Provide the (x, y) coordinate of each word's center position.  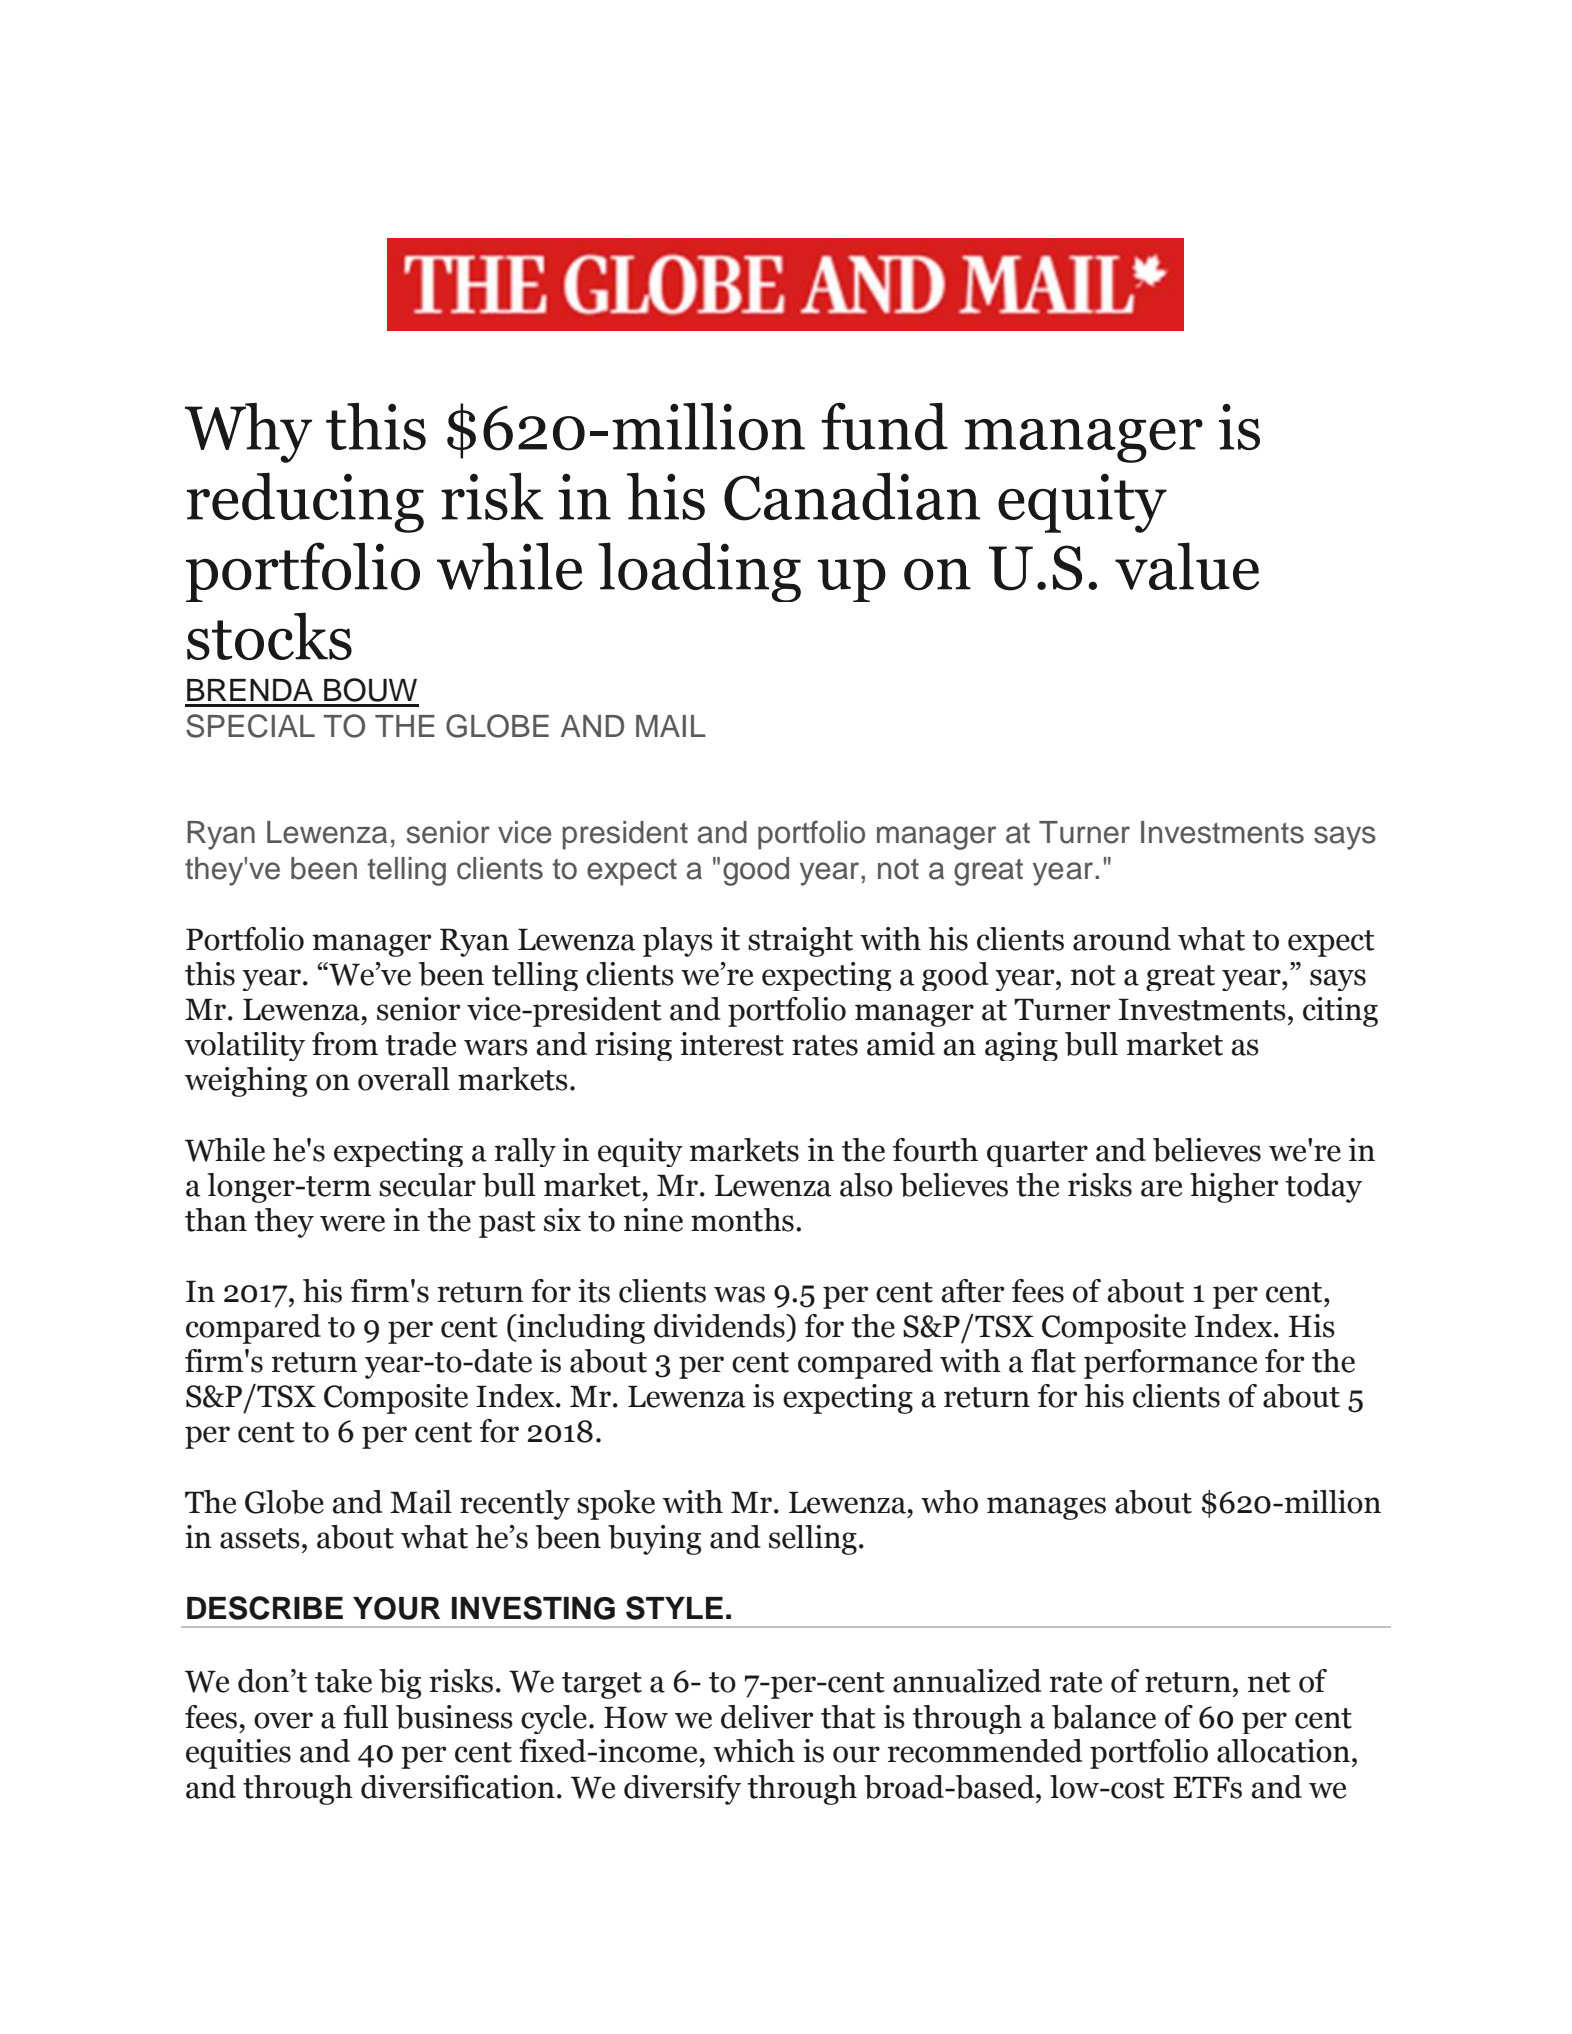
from (345, 1044)
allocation (1283, 1751)
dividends (720, 1326)
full (365, 1717)
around (1122, 939)
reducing (305, 502)
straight (800, 942)
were (352, 1223)
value (1187, 566)
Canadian (852, 497)
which (754, 1751)
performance (1170, 1364)
